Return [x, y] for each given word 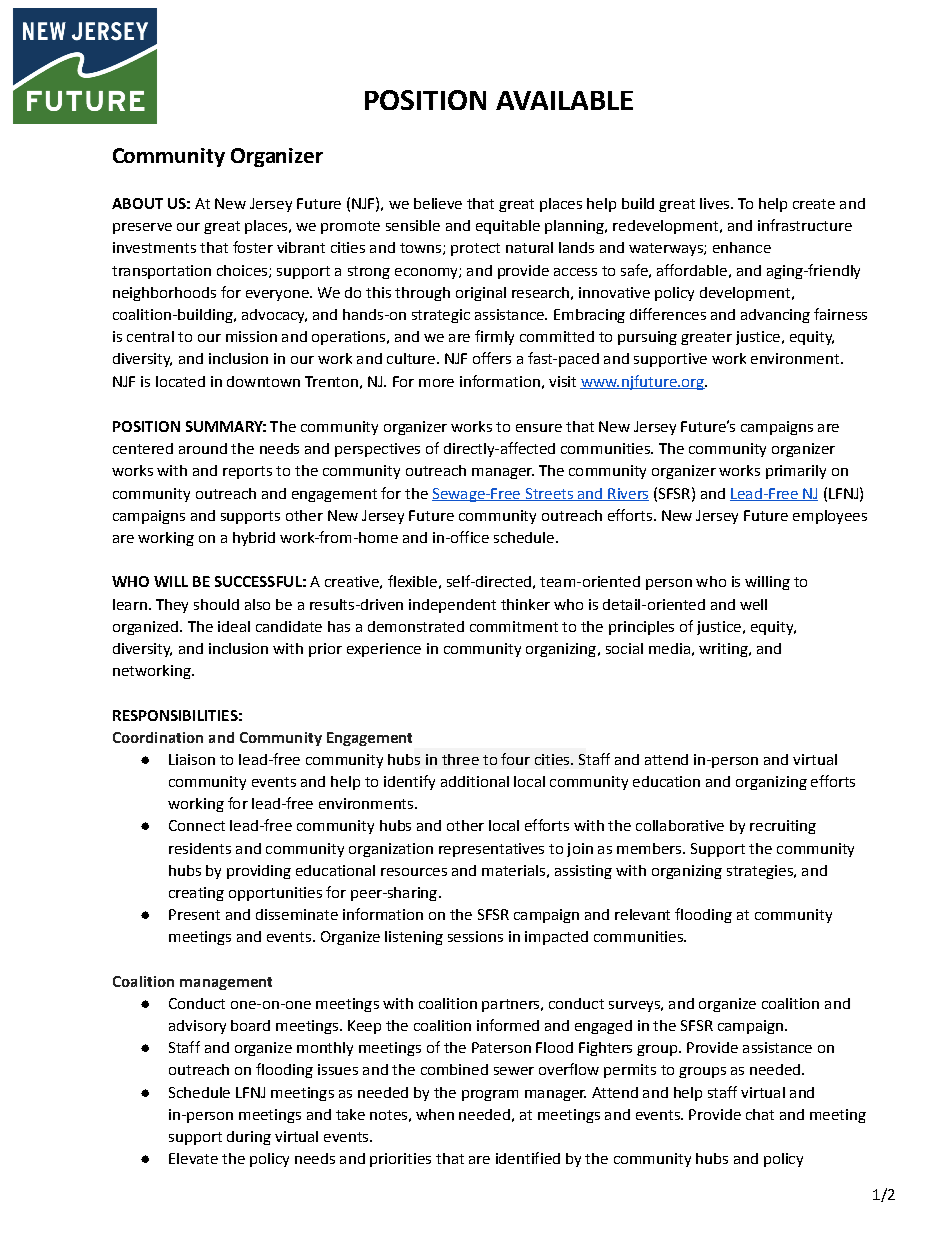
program [490, 1095]
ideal [234, 626]
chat [760, 1114]
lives [716, 203]
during [249, 1138]
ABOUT [137, 203]
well [753, 604]
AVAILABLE [564, 100]
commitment [514, 626]
